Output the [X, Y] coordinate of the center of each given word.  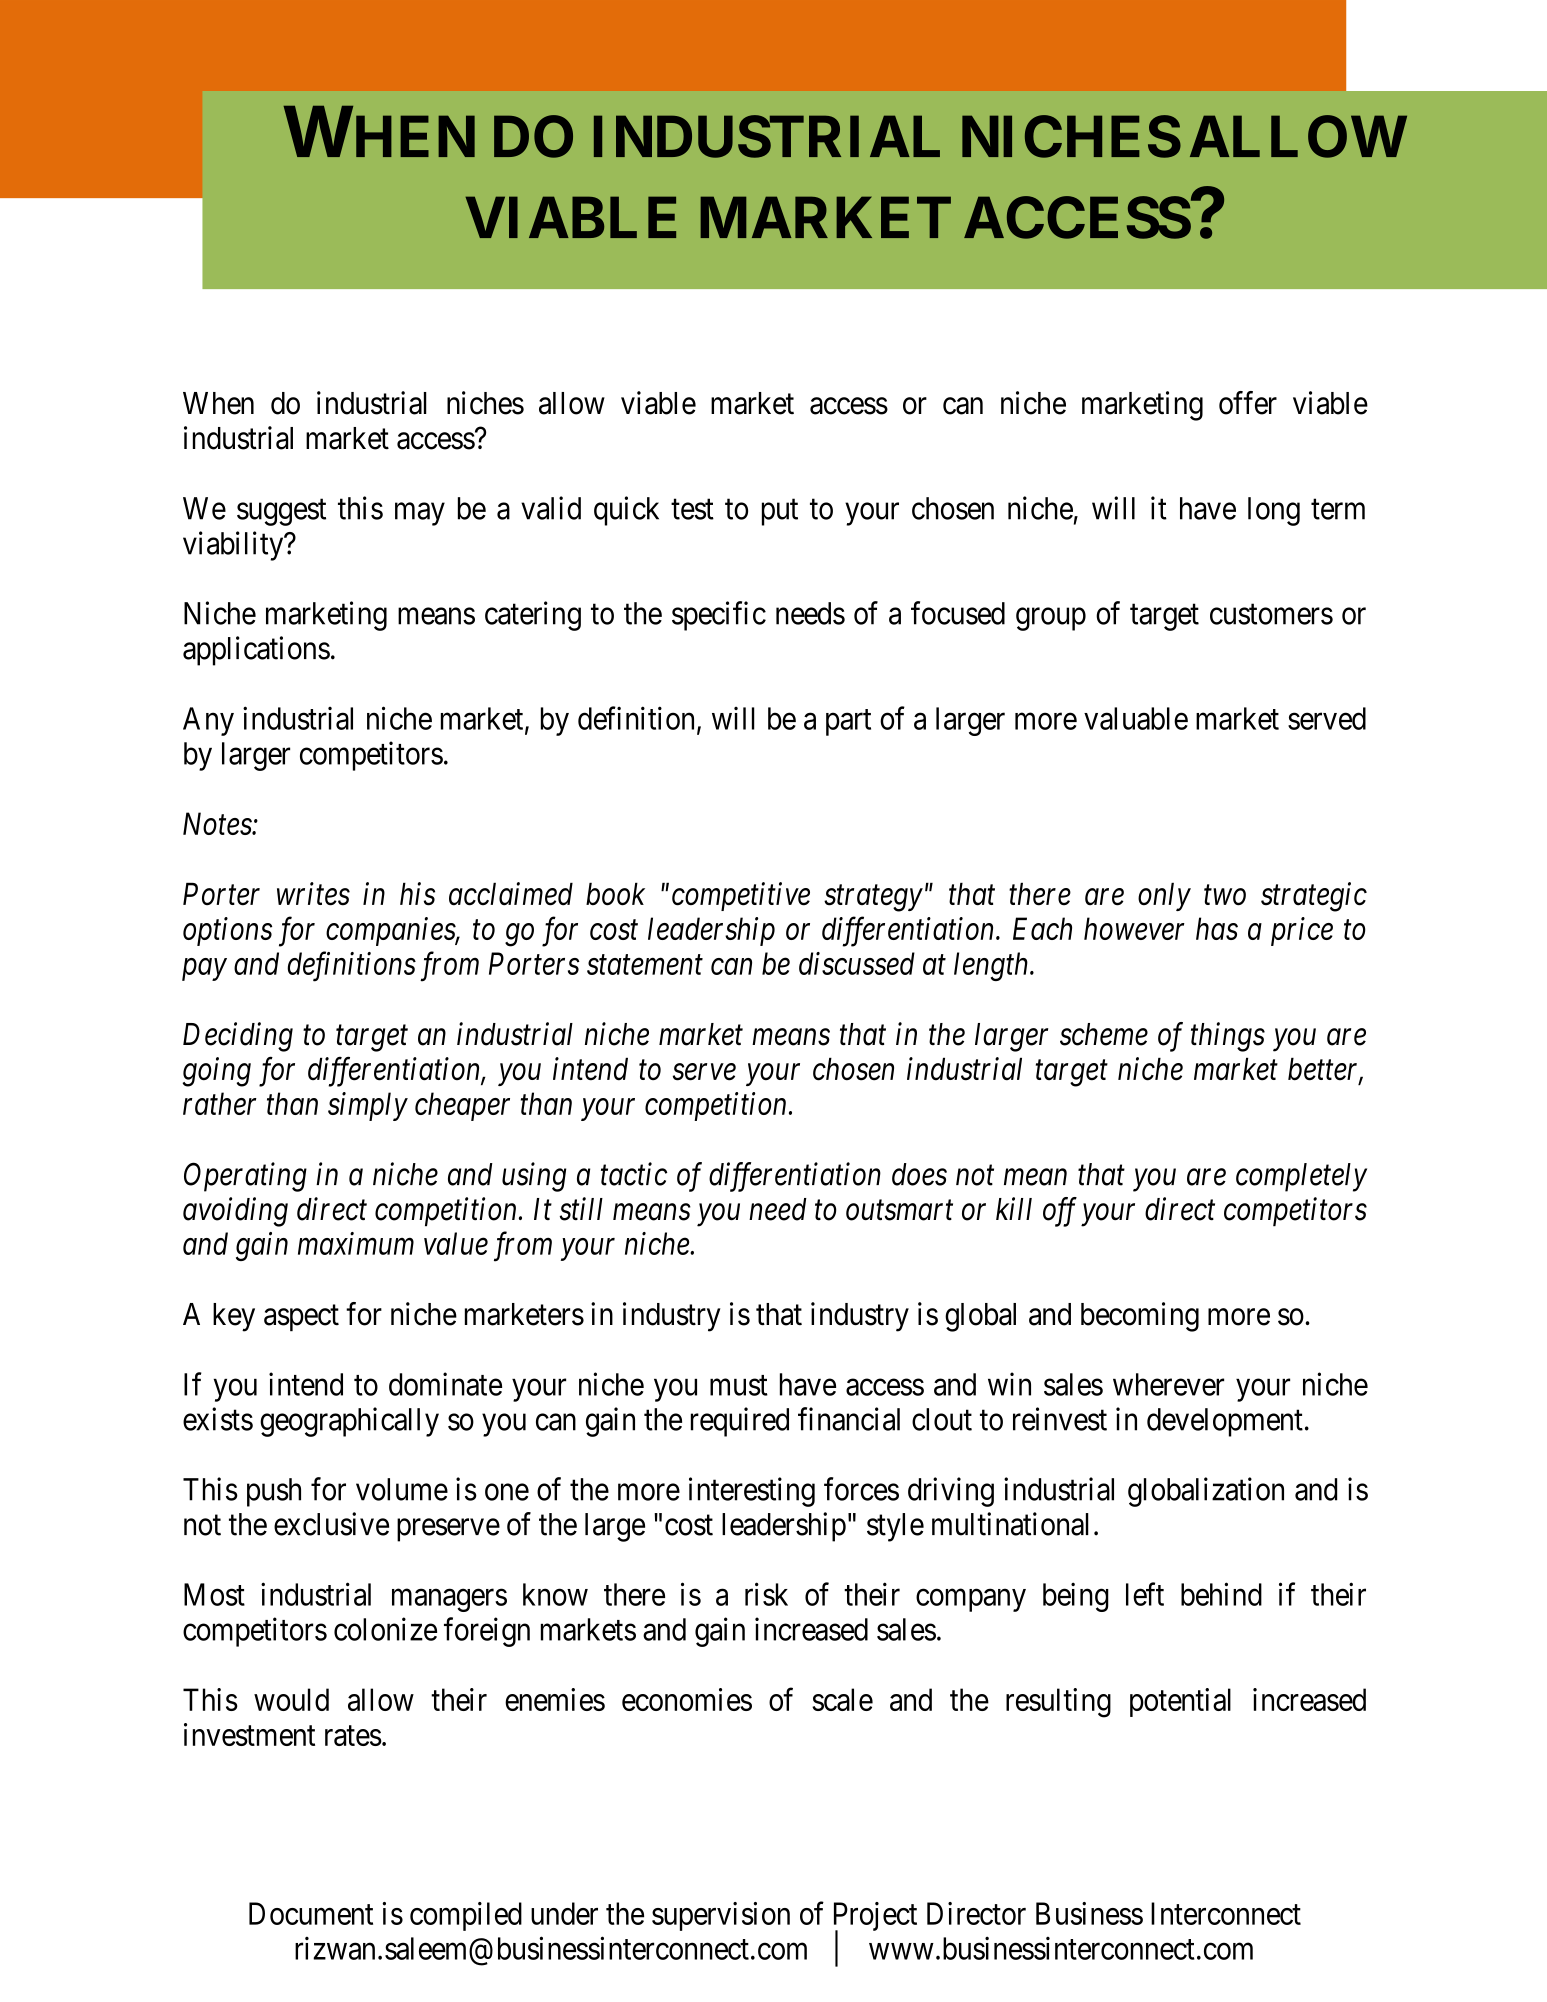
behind [1221, 1594]
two [1225, 896]
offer [1248, 403]
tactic [634, 1174]
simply [368, 1106]
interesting [752, 1492]
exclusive [331, 1524]
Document [311, 1913]
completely [1301, 1177]
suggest [281, 512]
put [780, 512]
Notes [218, 824]
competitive [741, 897]
